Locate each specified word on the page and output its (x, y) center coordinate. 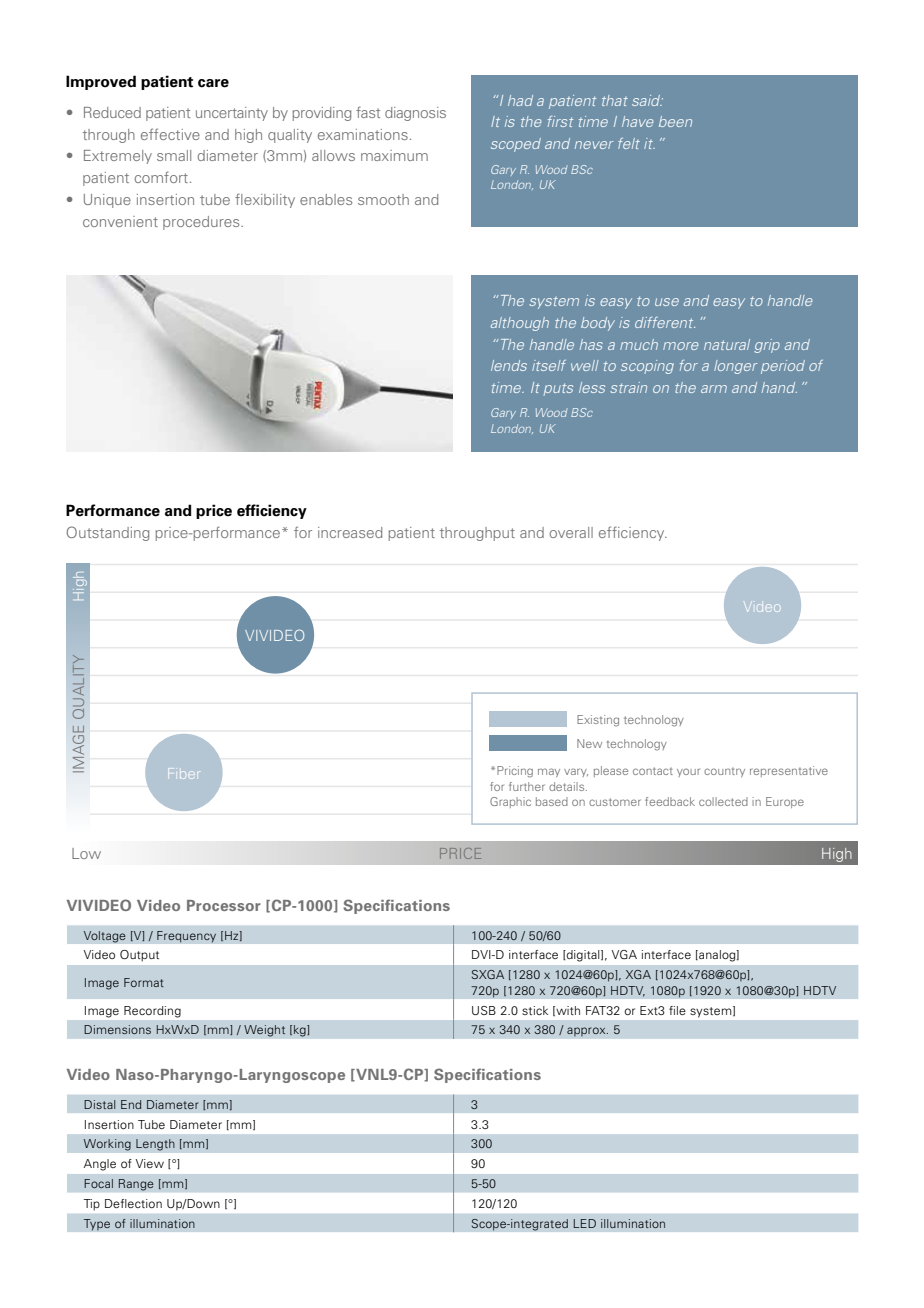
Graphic (510, 802)
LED (585, 1223)
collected (723, 801)
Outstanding (108, 533)
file (677, 1010)
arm (714, 389)
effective (170, 134)
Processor (224, 905)
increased (350, 532)
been (675, 121)
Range (136, 1185)
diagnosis (415, 114)
